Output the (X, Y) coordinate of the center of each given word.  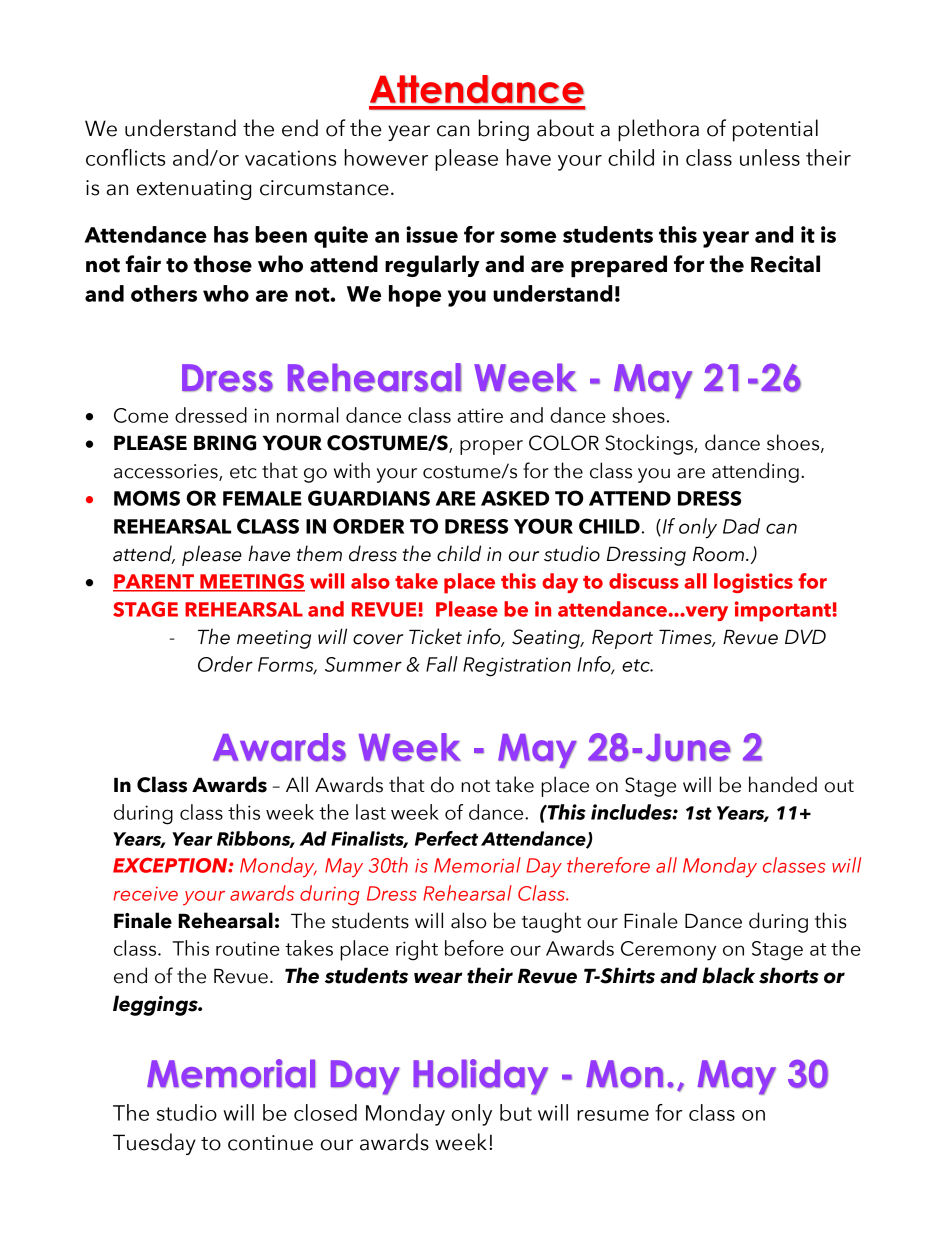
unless (770, 157)
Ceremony (668, 951)
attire (480, 415)
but (516, 1112)
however (386, 157)
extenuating (194, 190)
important (784, 611)
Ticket (435, 636)
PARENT (154, 582)
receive (146, 894)
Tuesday (154, 1144)
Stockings (650, 444)
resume (613, 1115)
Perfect (446, 838)
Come (141, 415)
